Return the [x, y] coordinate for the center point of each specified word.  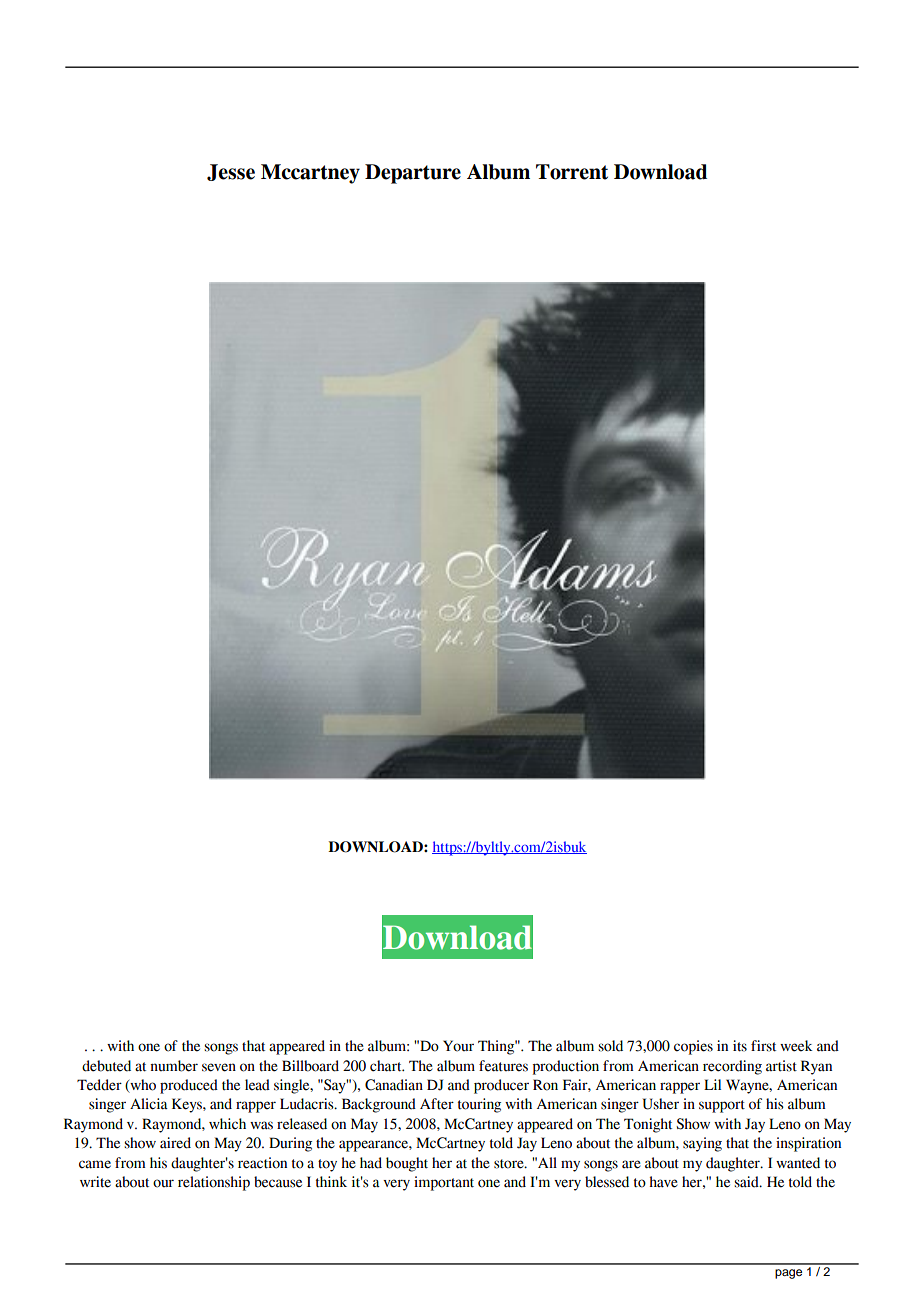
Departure [413, 174]
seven [219, 1067]
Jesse [231, 172]
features [503, 1066]
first [763, 1046]
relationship [214, 1183]
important [444, 1183]
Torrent [572, 172]
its [740, 1046]
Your [458, 1046]
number [174, 1066]
